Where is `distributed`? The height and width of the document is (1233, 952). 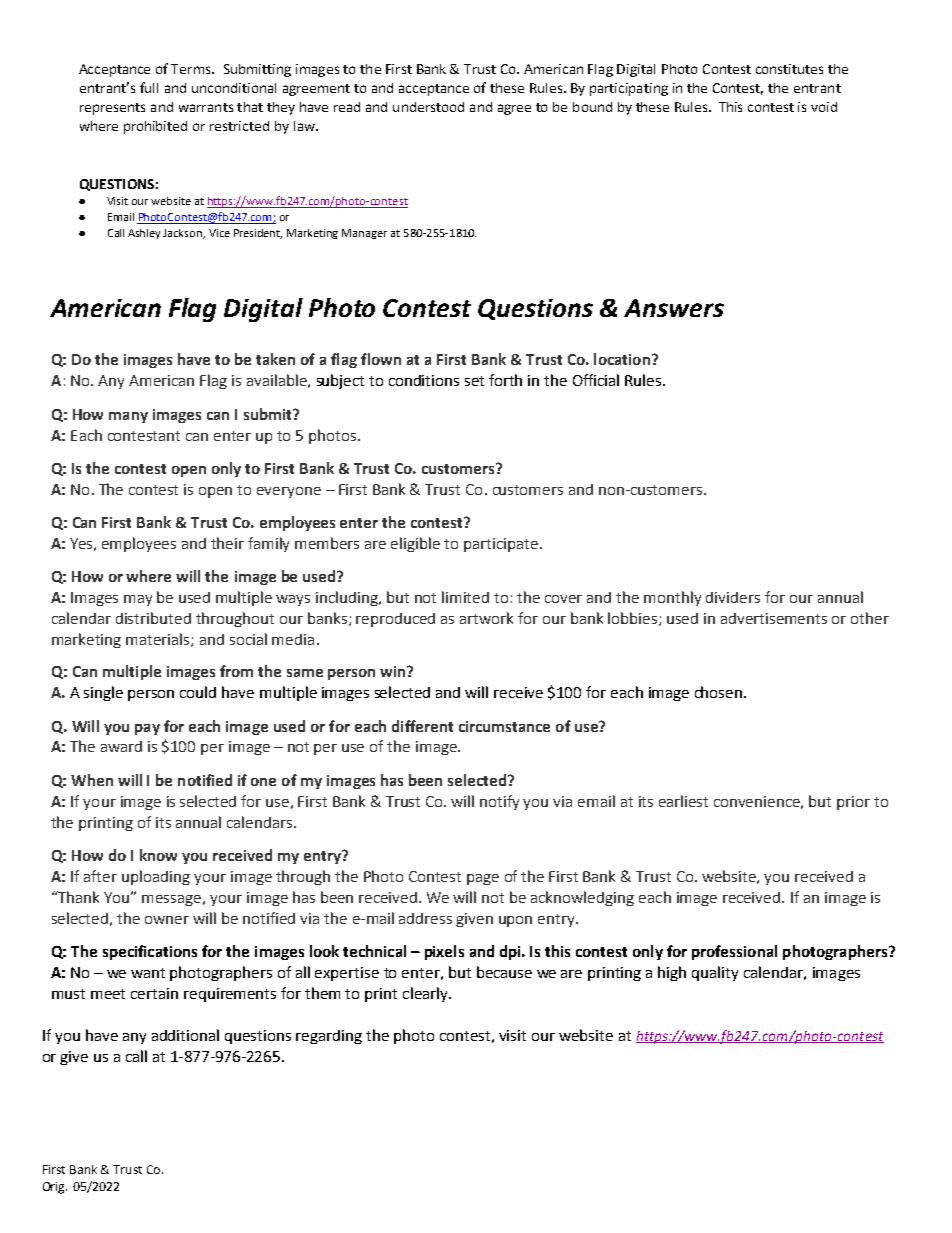
distributed is located at coordinates (153, 618).
